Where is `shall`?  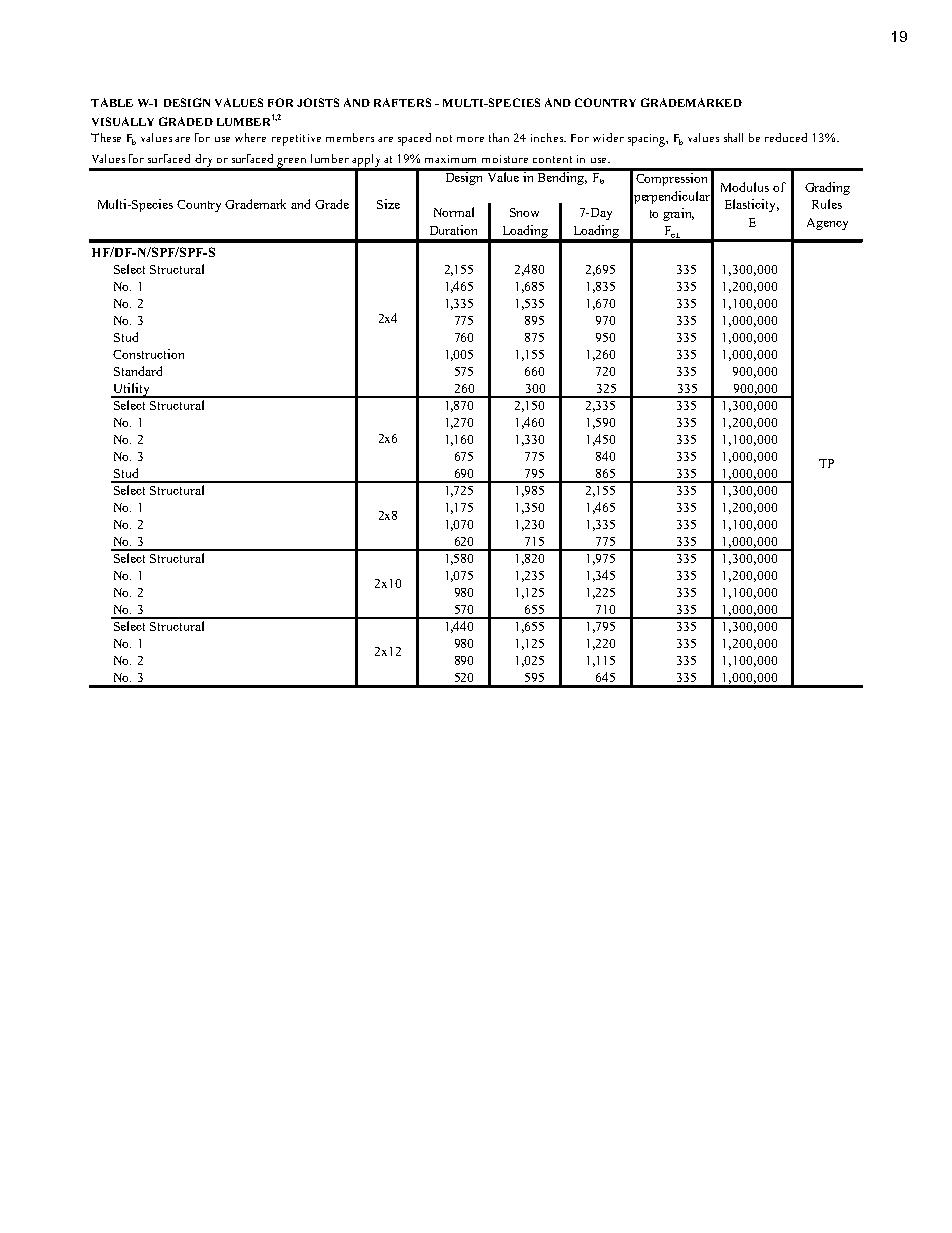 shall is located at coordinates (733, 137).
